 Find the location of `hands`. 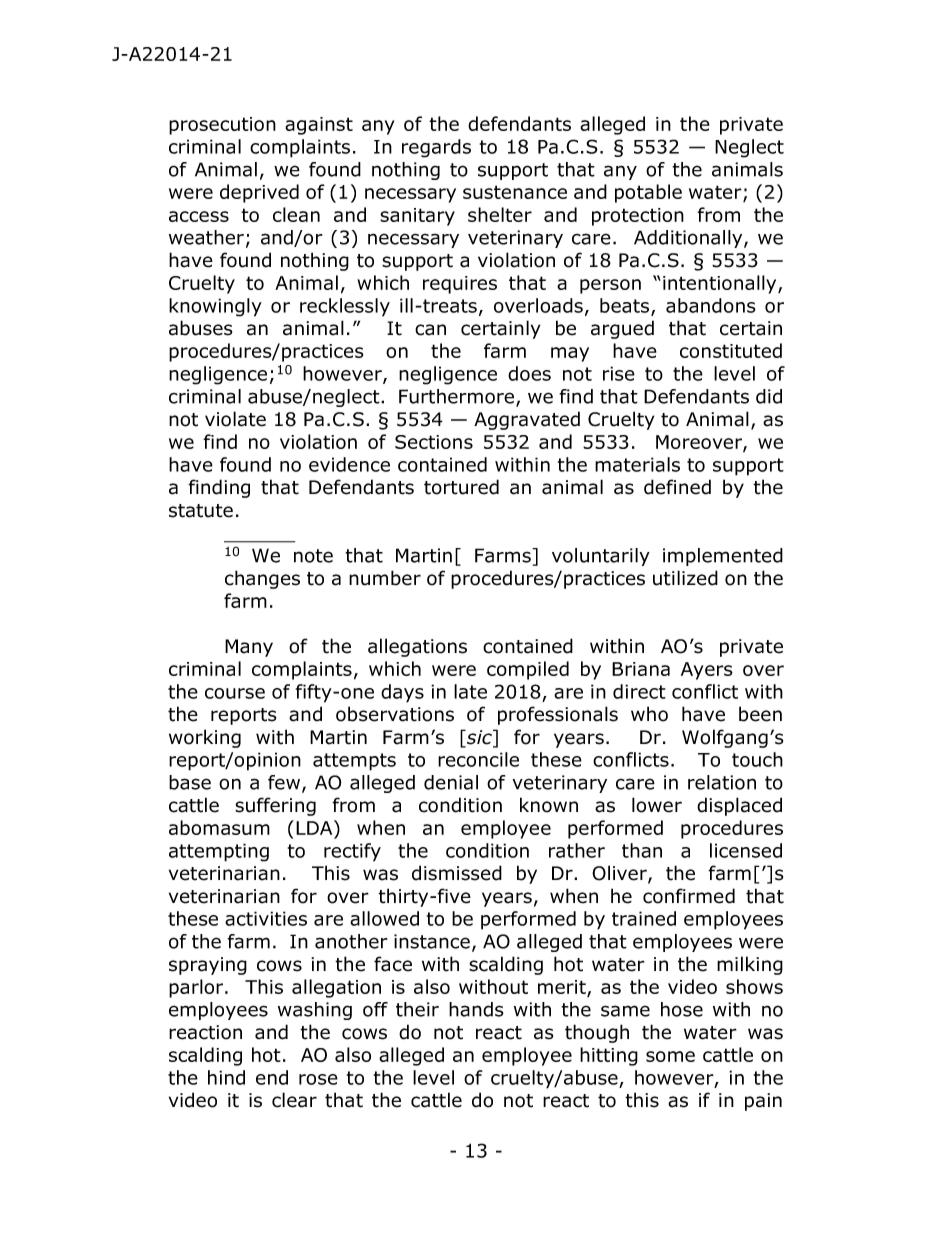

hands is located at coordinates (476, 1009).
